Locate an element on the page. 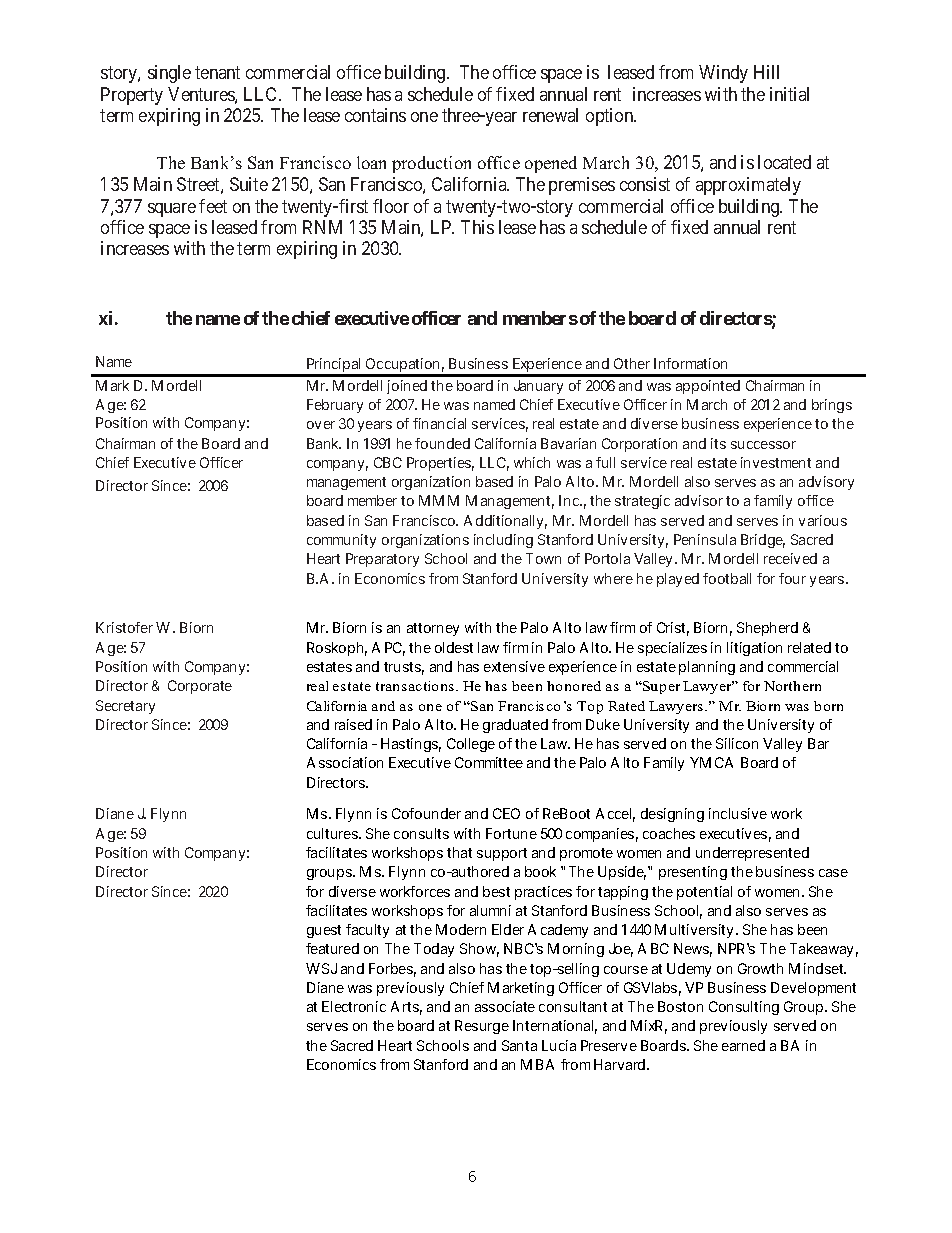 The width and height of the image is (952, 1233). initial is located at coordinates (789, 94).
